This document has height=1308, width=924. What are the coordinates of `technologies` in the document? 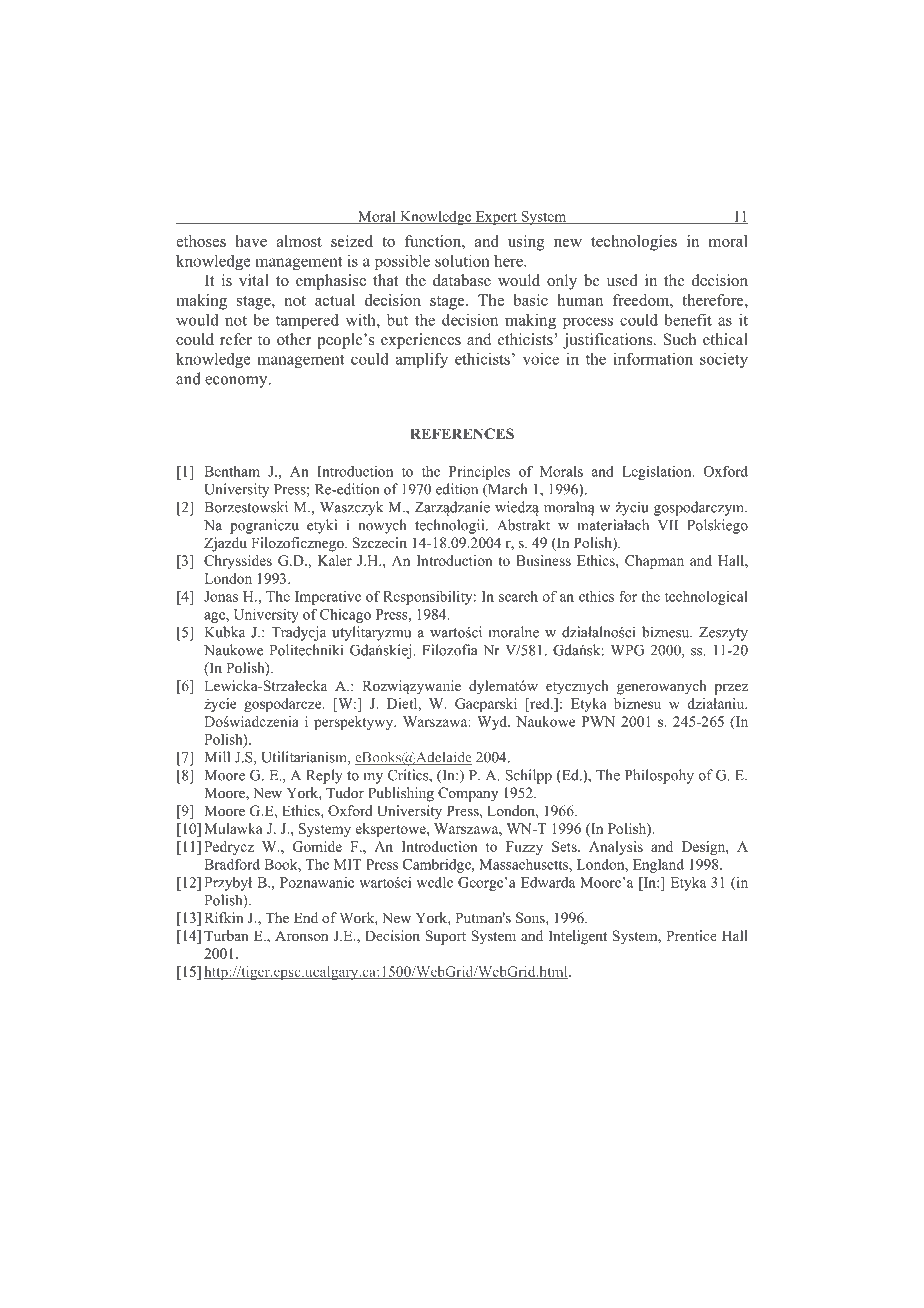 It's located at (634, 243).
